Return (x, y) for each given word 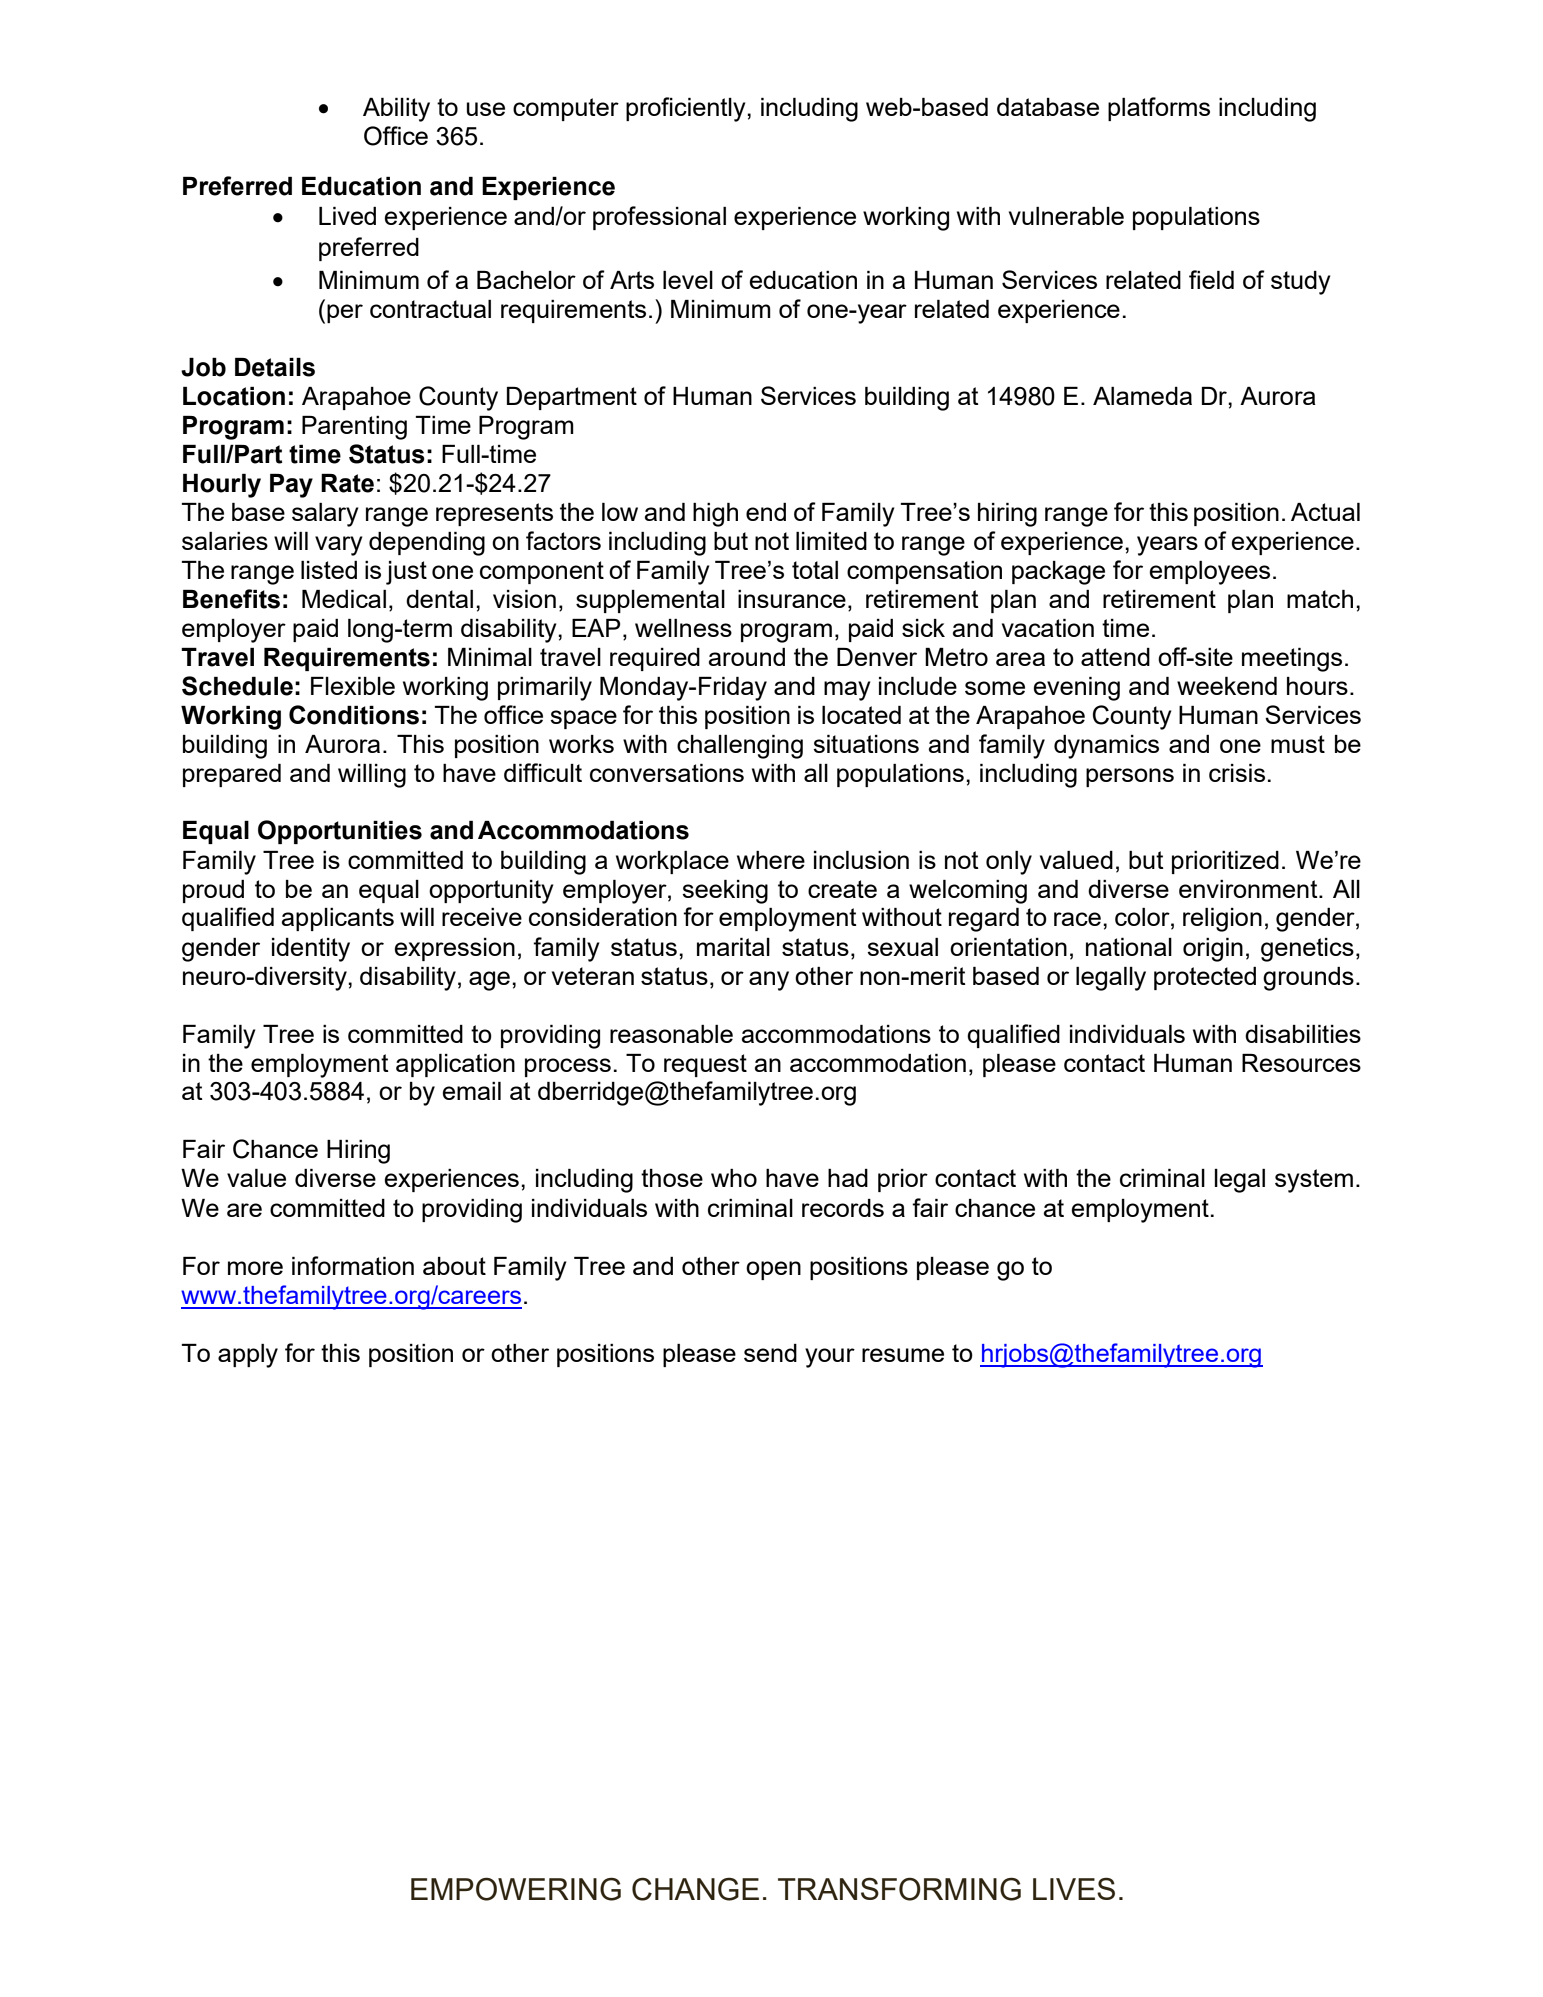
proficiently (687, 109)
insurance (792, 599)
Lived (347, 216)
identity (311, 950)
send (770, 1353)
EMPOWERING (516, 1889)
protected (1205, 978)
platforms (1159, 109)
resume (903, 1355)
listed (329, 570)
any (769, 981)
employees (1209, 573)
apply (248, 1356)
